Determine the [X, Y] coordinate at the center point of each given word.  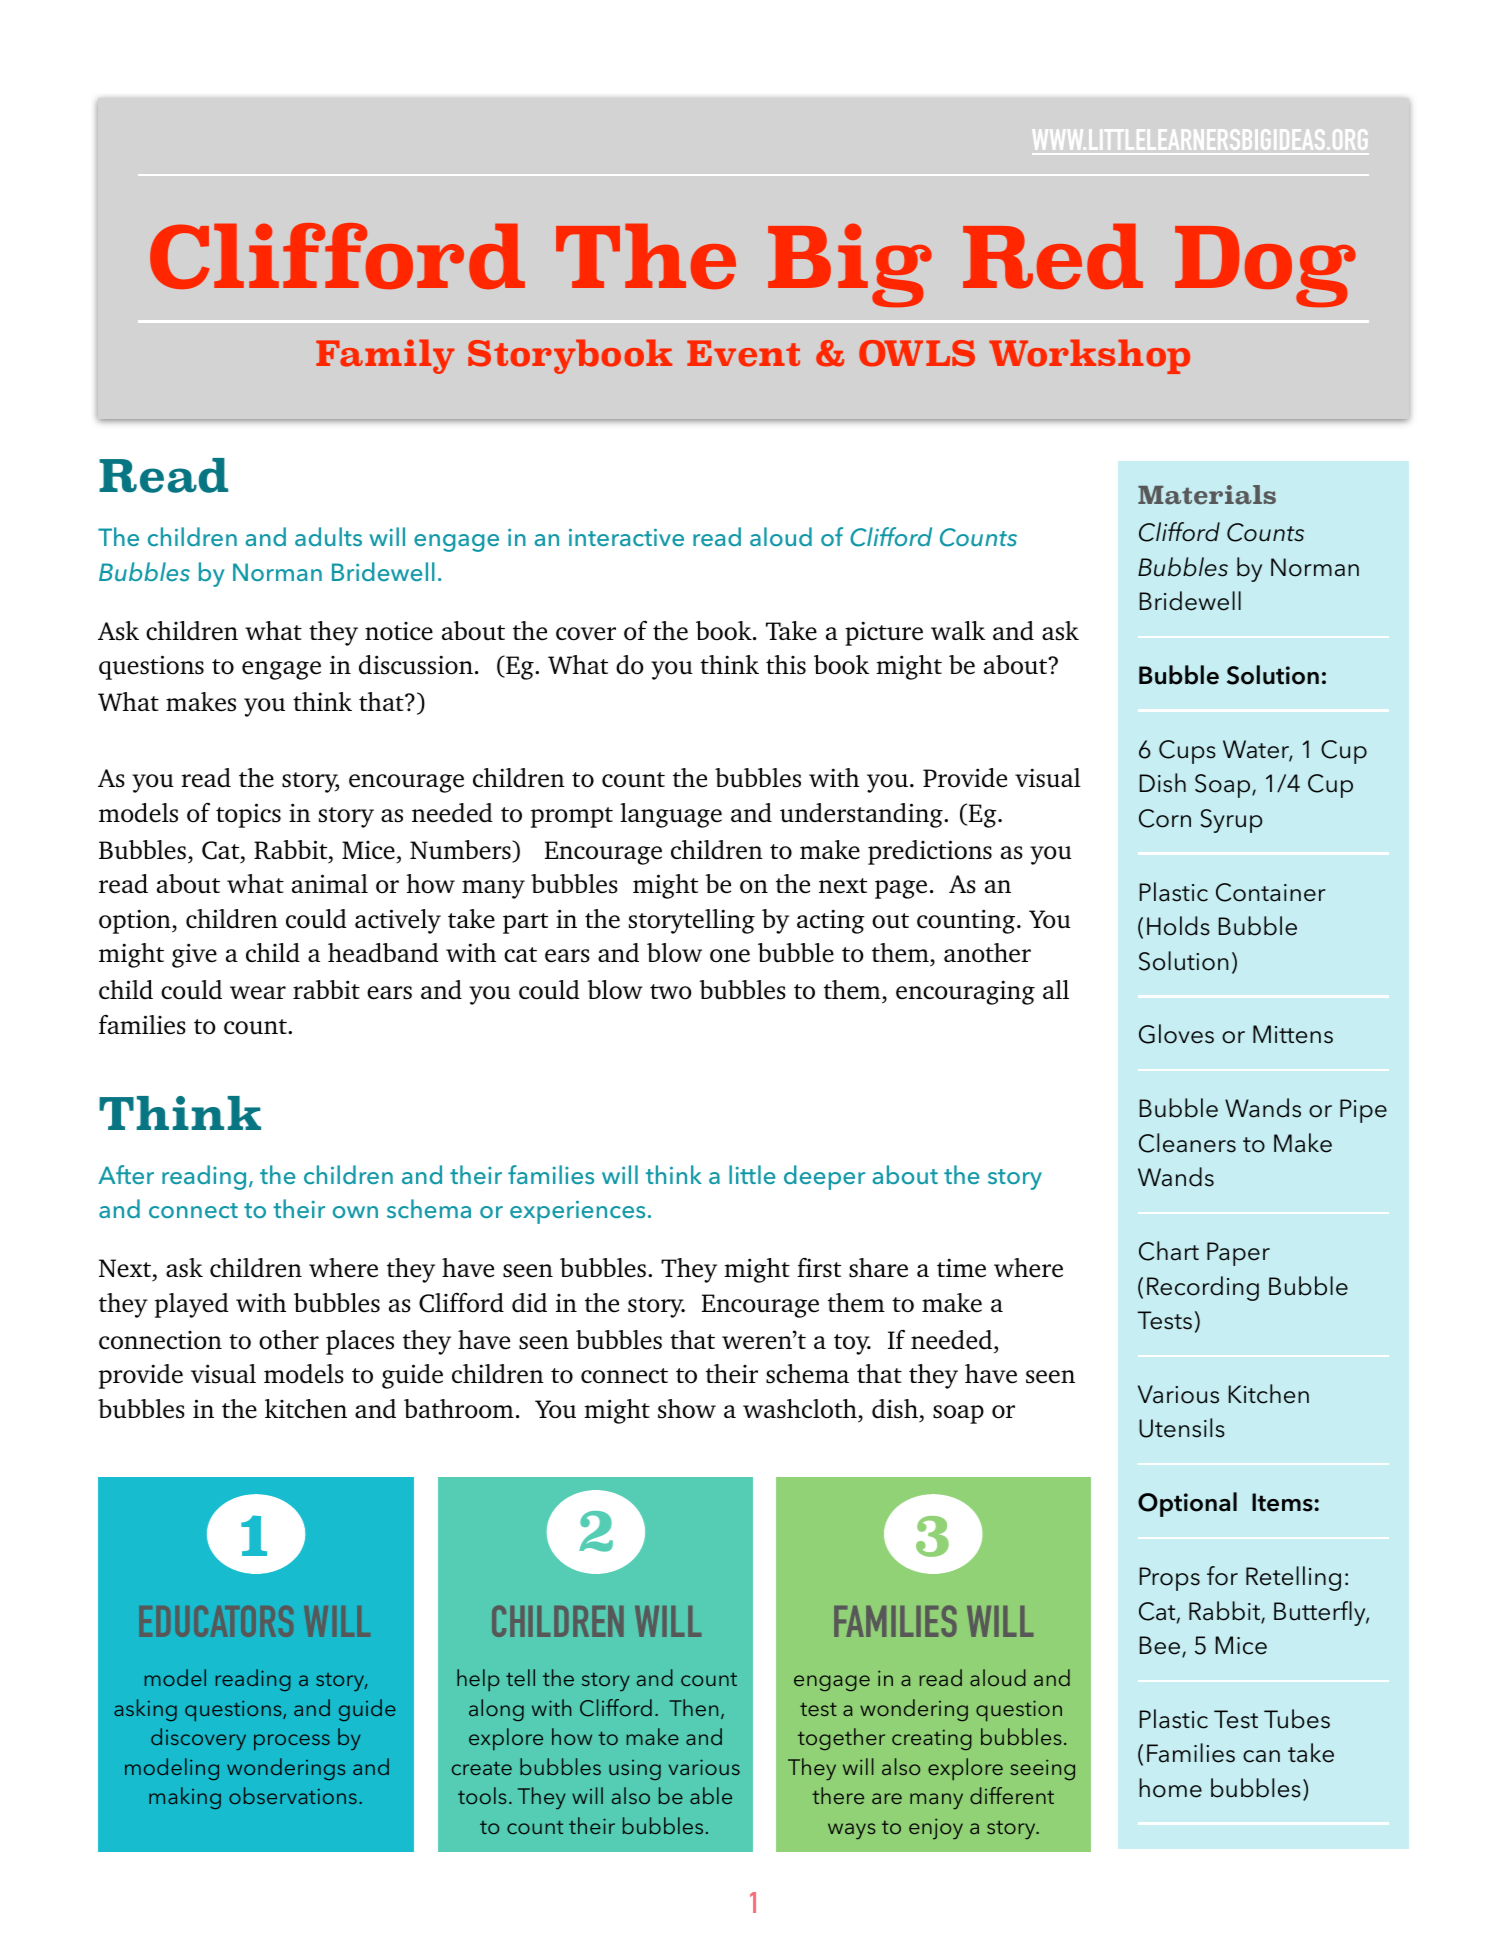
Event [743, 353]
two [671, 992]
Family [385, 356]
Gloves [1176, 1034]
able [711, 1795]
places [360, 1342]
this [786, 665]
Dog [1265, 266]
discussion [416, 665]
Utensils [1182, 1428]
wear [258, 993]
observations [293, 1795]
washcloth [800, 1409]
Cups [1187, 752]
